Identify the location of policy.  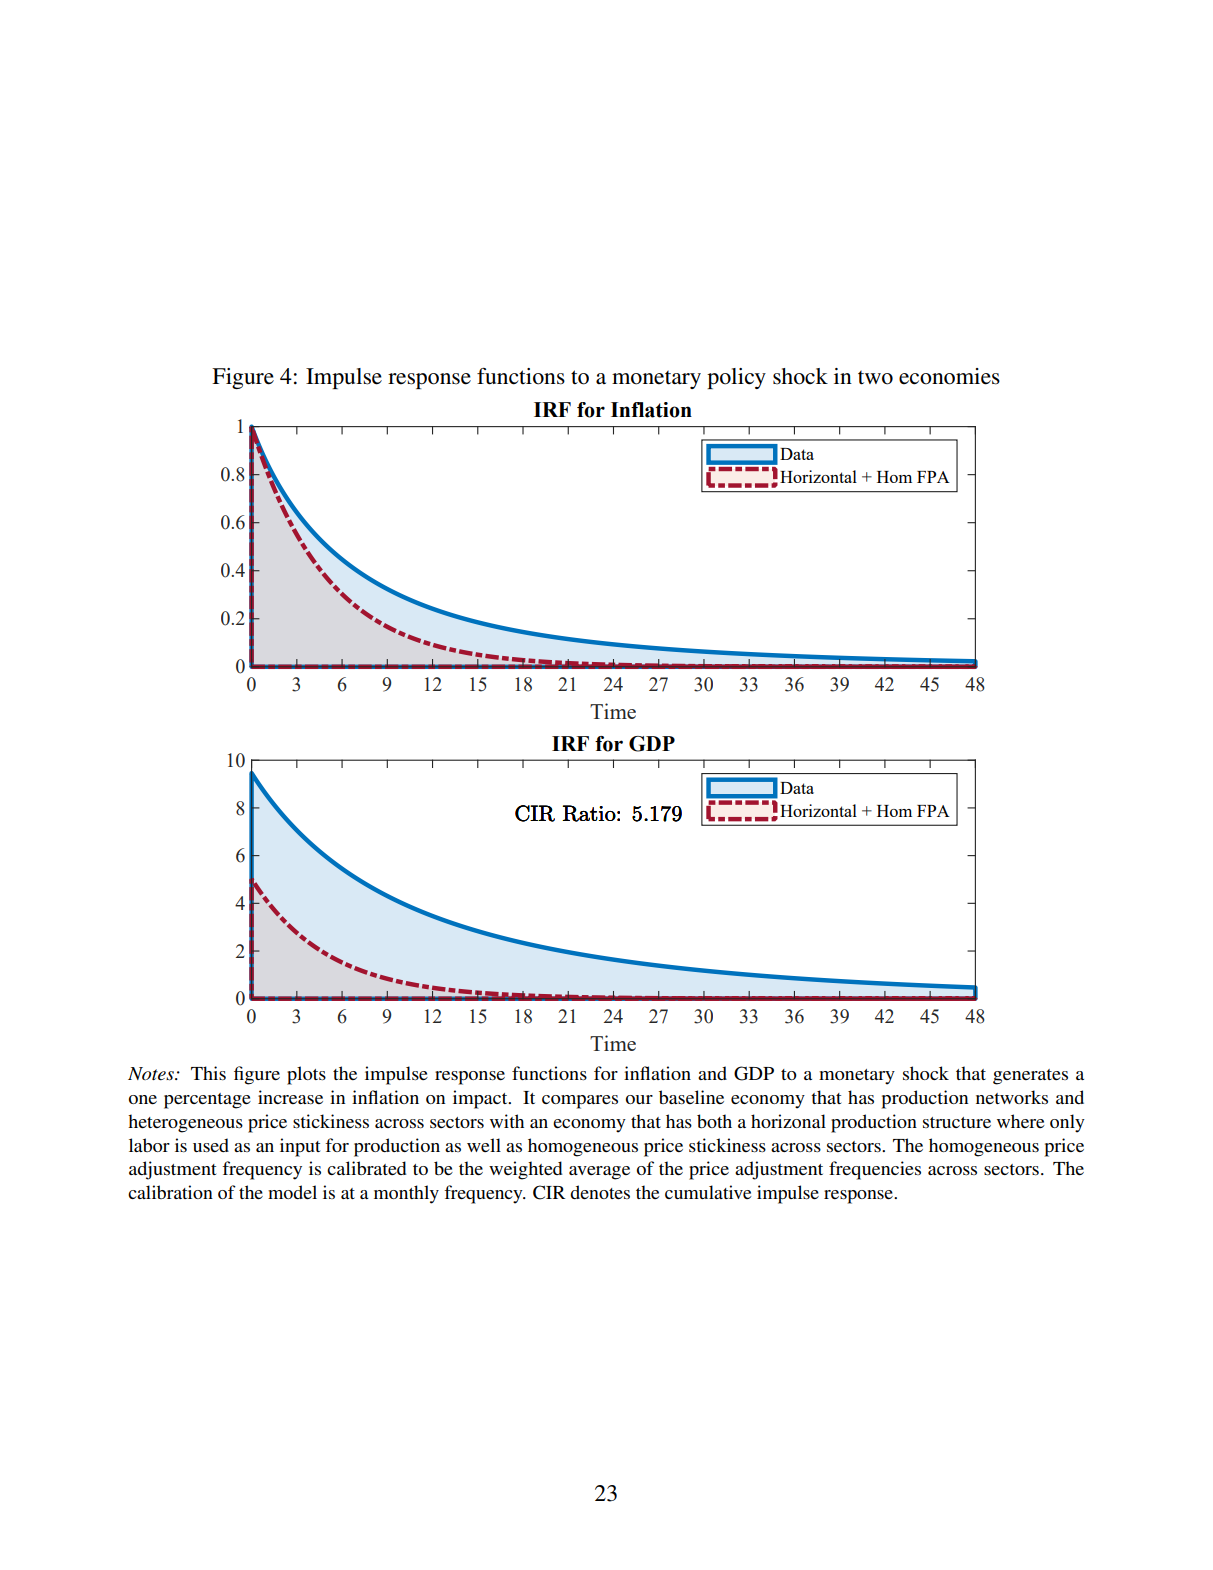
(736, 378).
